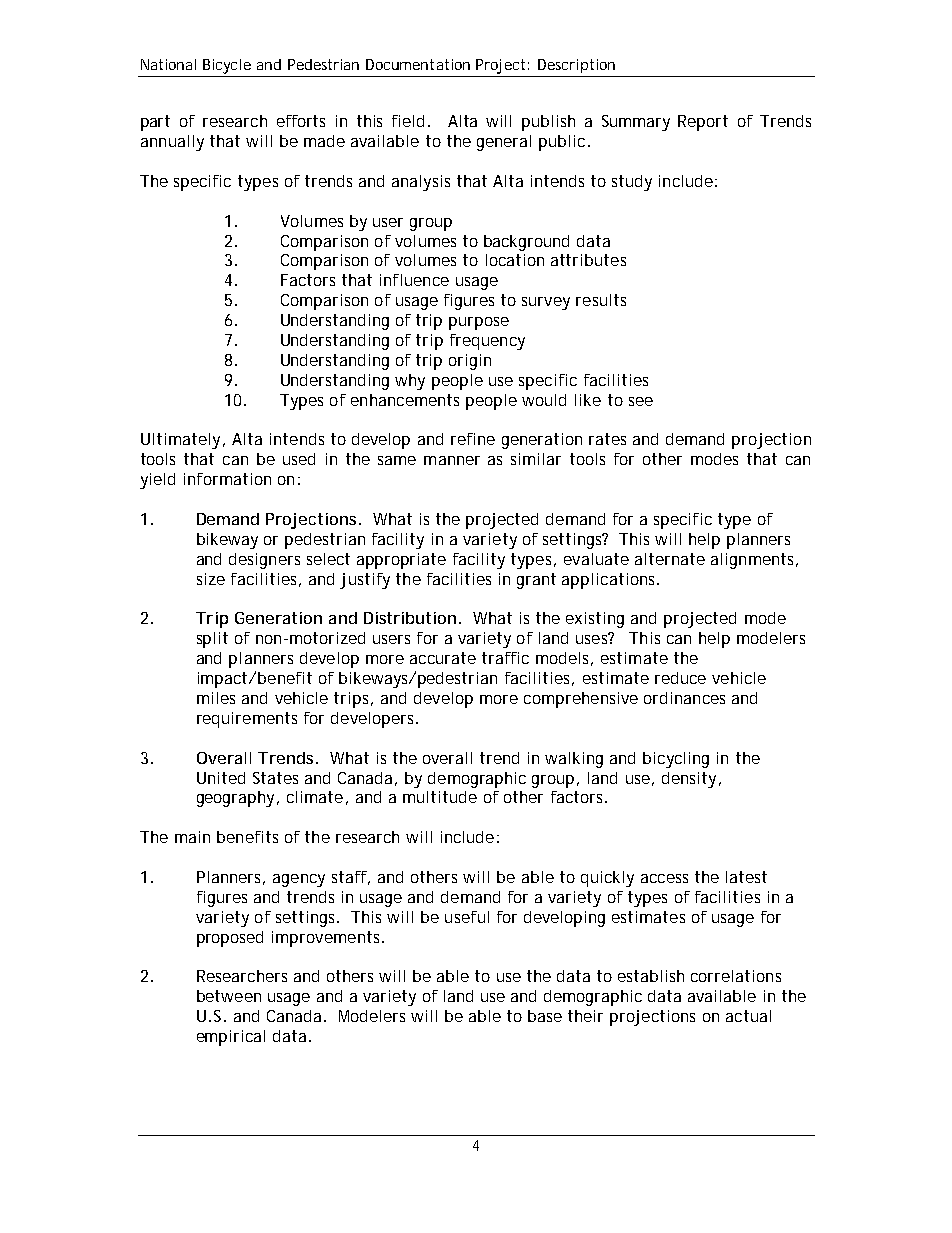 Image resolution: width=952 pixels, height=1233 pixels. Describe the element at coordinates (443, 658) in the screenshot. I see `accurate` at that location.
